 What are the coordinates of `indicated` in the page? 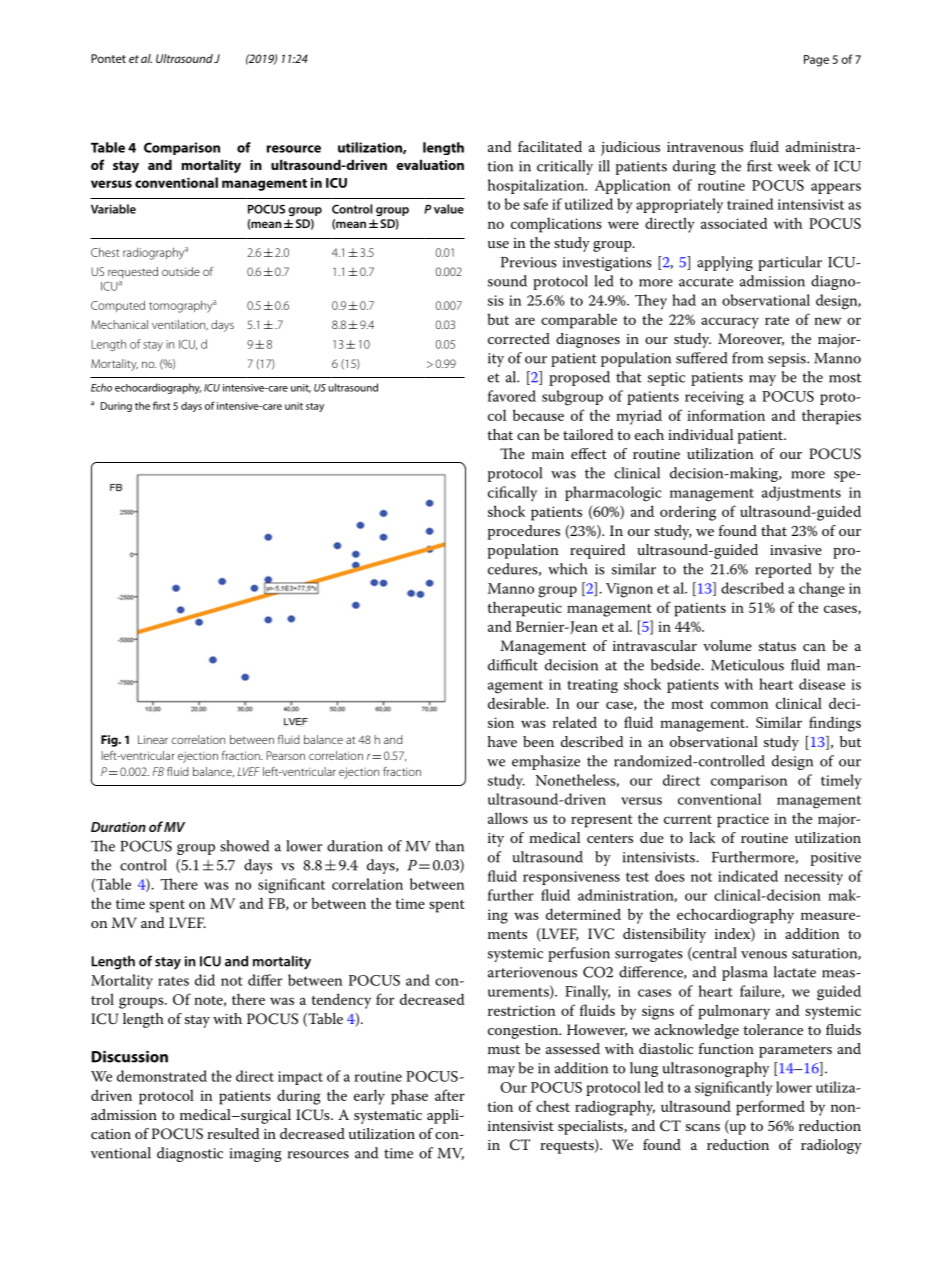 It's located at (748, 876).
